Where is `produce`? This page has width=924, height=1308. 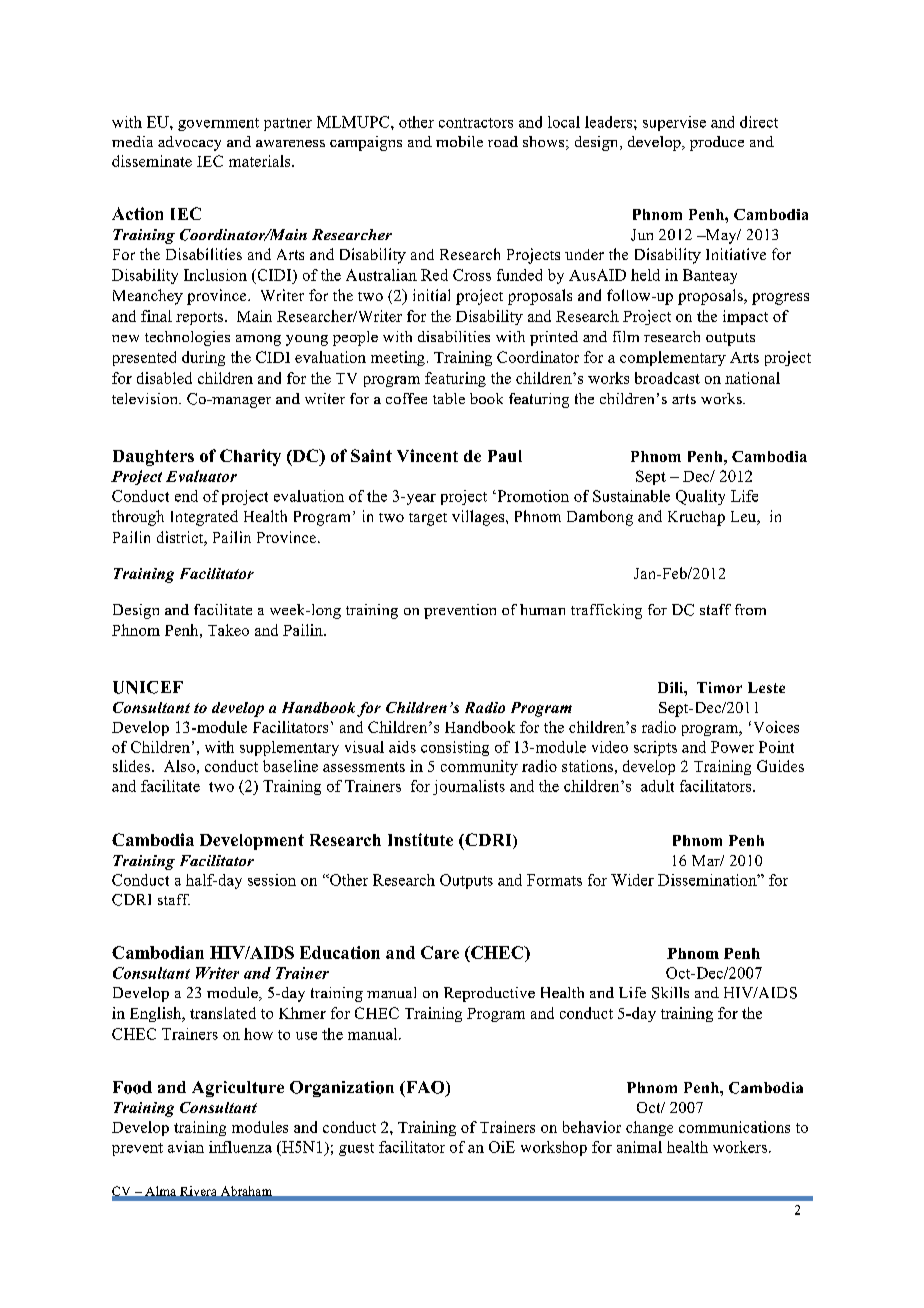 produce is located at coordinates (717, 143).
